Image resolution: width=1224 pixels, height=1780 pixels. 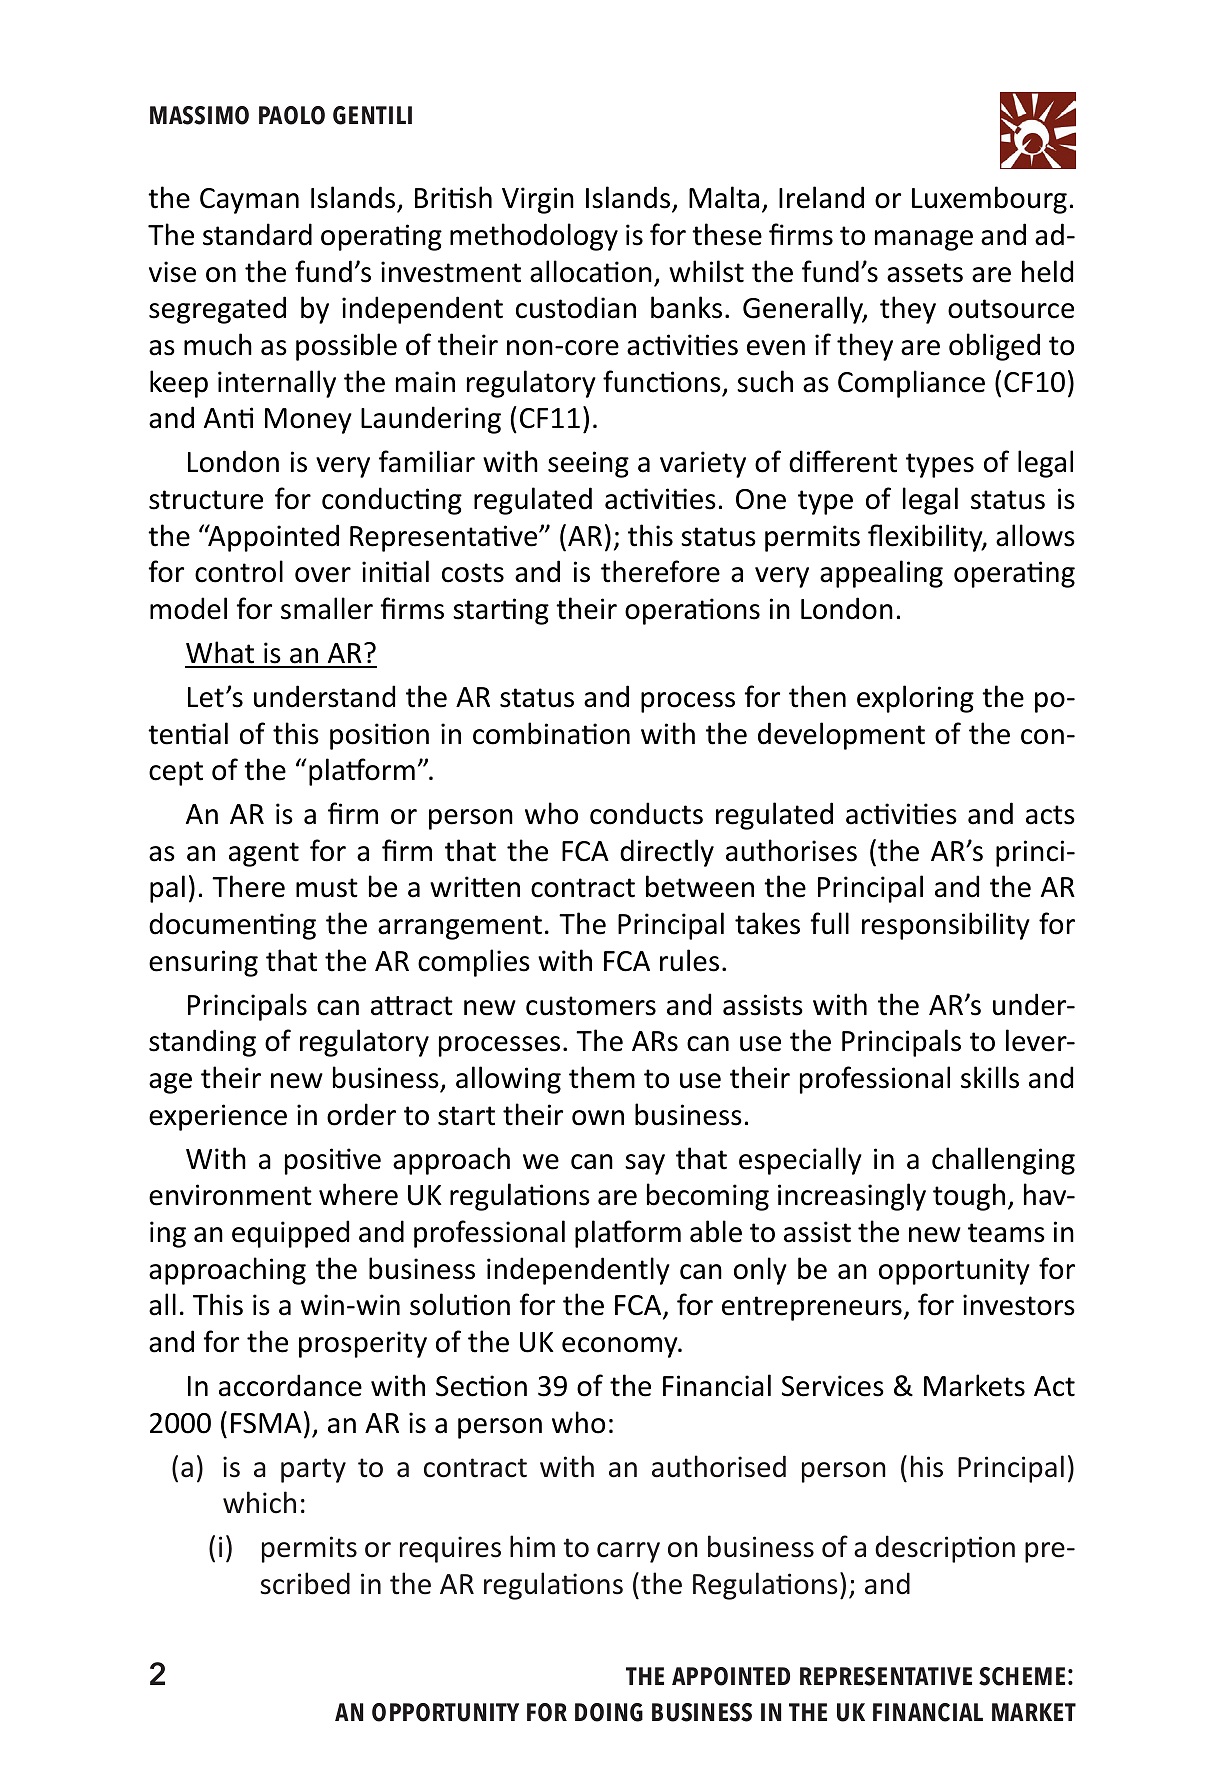 I want to click on Section, so click(x=481, y=1386).
